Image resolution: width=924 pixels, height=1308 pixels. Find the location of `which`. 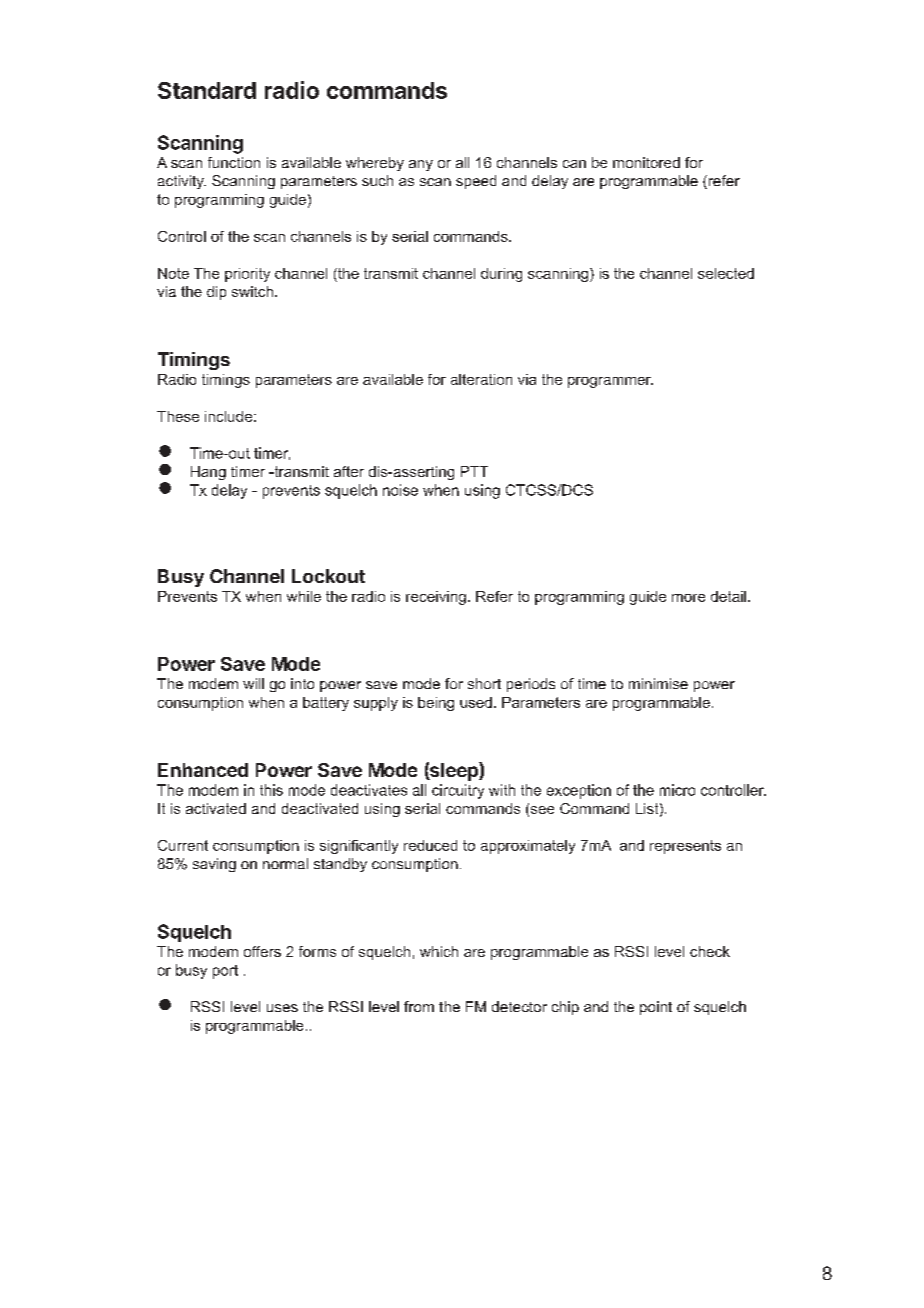

which is located at coordinates (439, 951).
